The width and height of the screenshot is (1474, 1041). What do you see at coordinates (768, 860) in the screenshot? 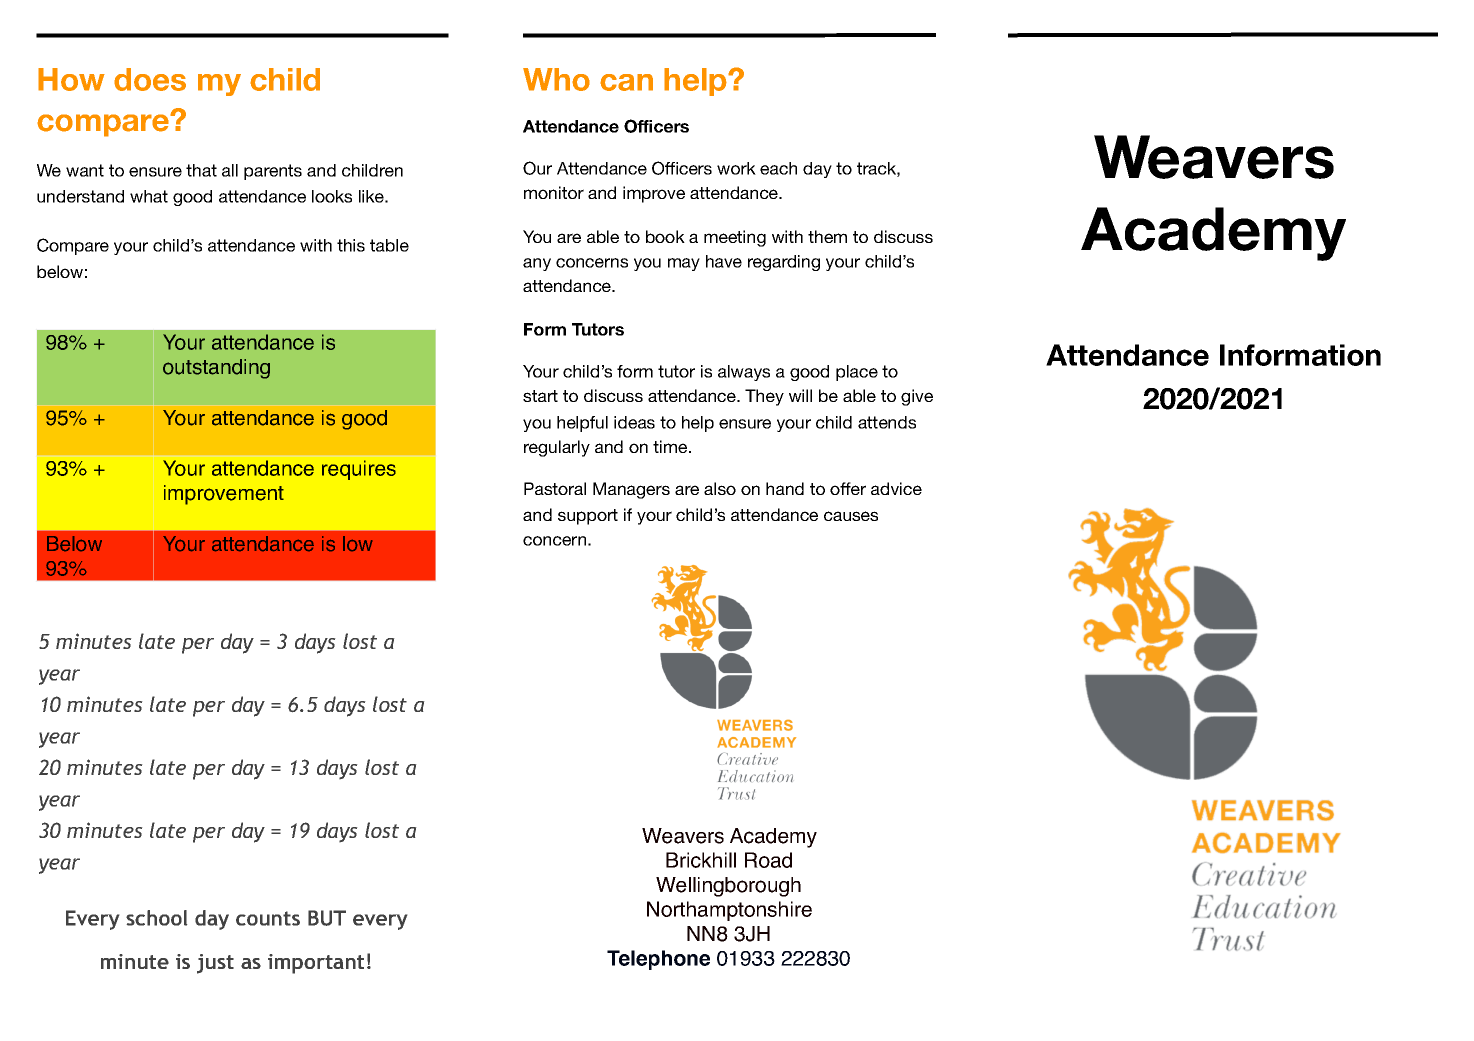
I see `Road` at bounding box center [768, 860].
